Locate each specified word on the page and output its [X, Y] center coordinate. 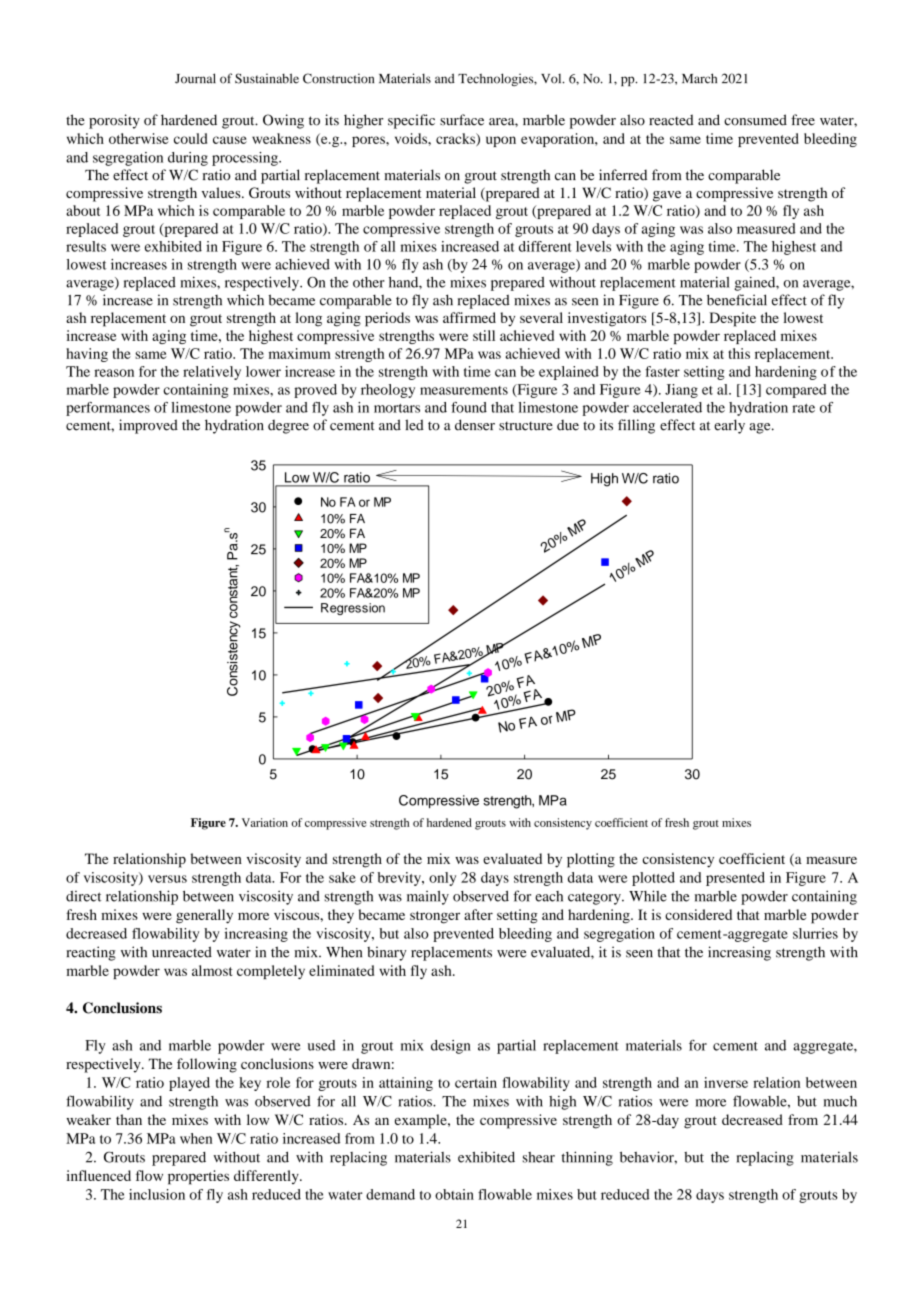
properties [198, 1177]
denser [475, 425]
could [190, 138]
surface [462, 120]
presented [735, 879]
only [442, 879]
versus [167, 879]
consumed [755, 120]
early [729, 426]
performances [108, 409]
